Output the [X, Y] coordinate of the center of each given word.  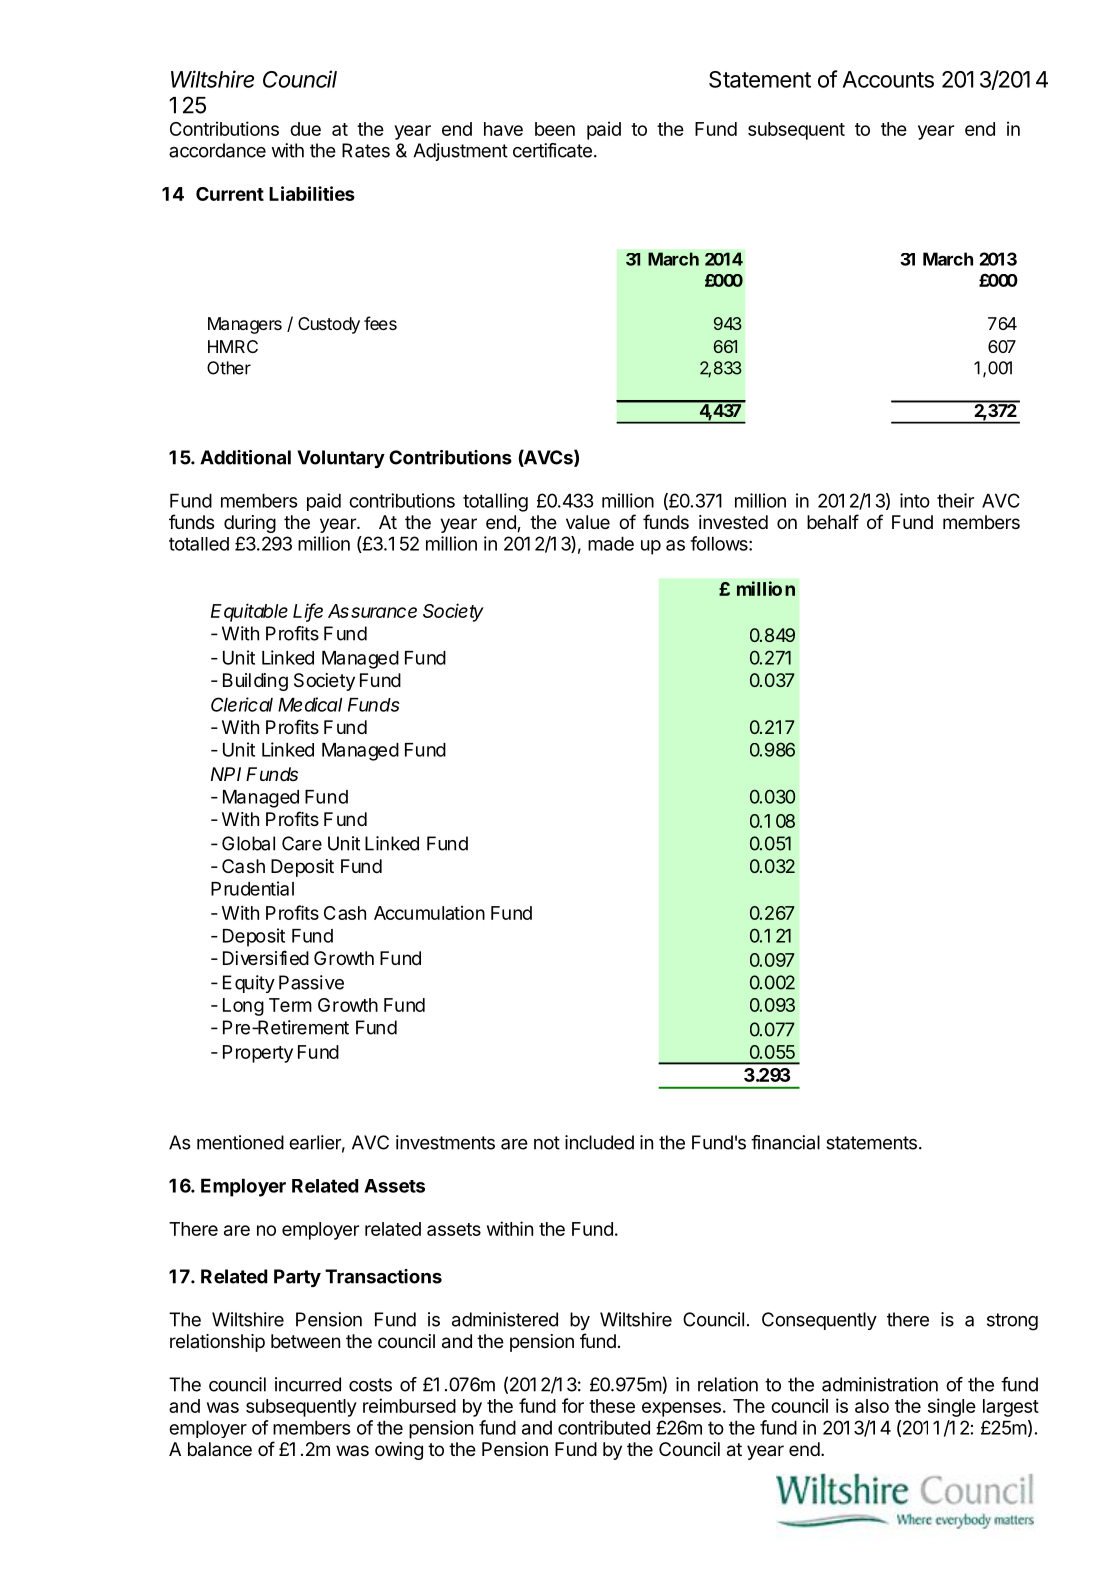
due [305, 129]
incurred [308, 1384]
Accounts [888, 79]
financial [785, 1142]
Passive [311, 982]
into [915, 500]
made [611, 543]
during [250, 524]
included [599, 1142]
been [555, 129]
